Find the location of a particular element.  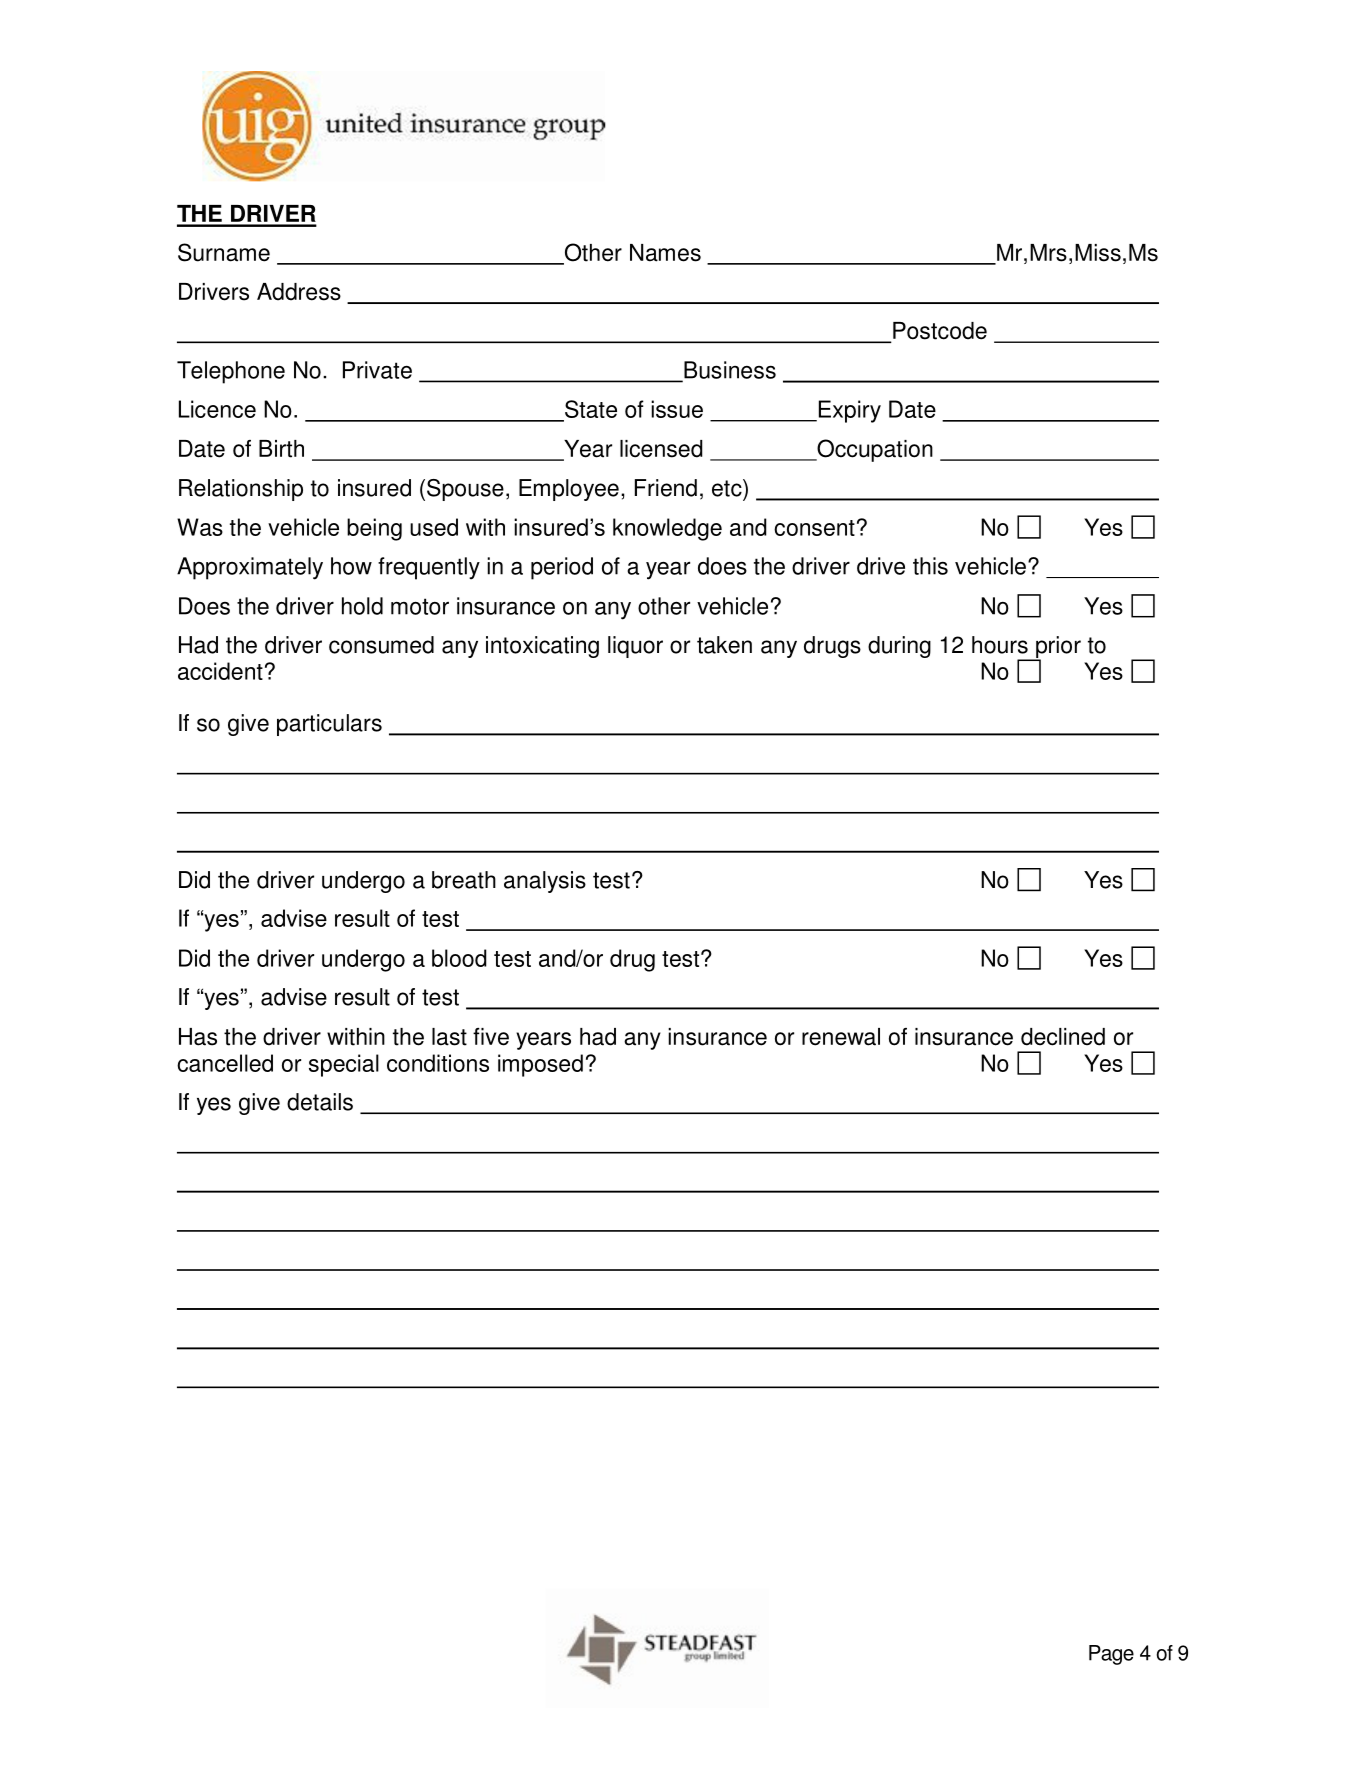

declined is located at coordinates (1063, 1037).
